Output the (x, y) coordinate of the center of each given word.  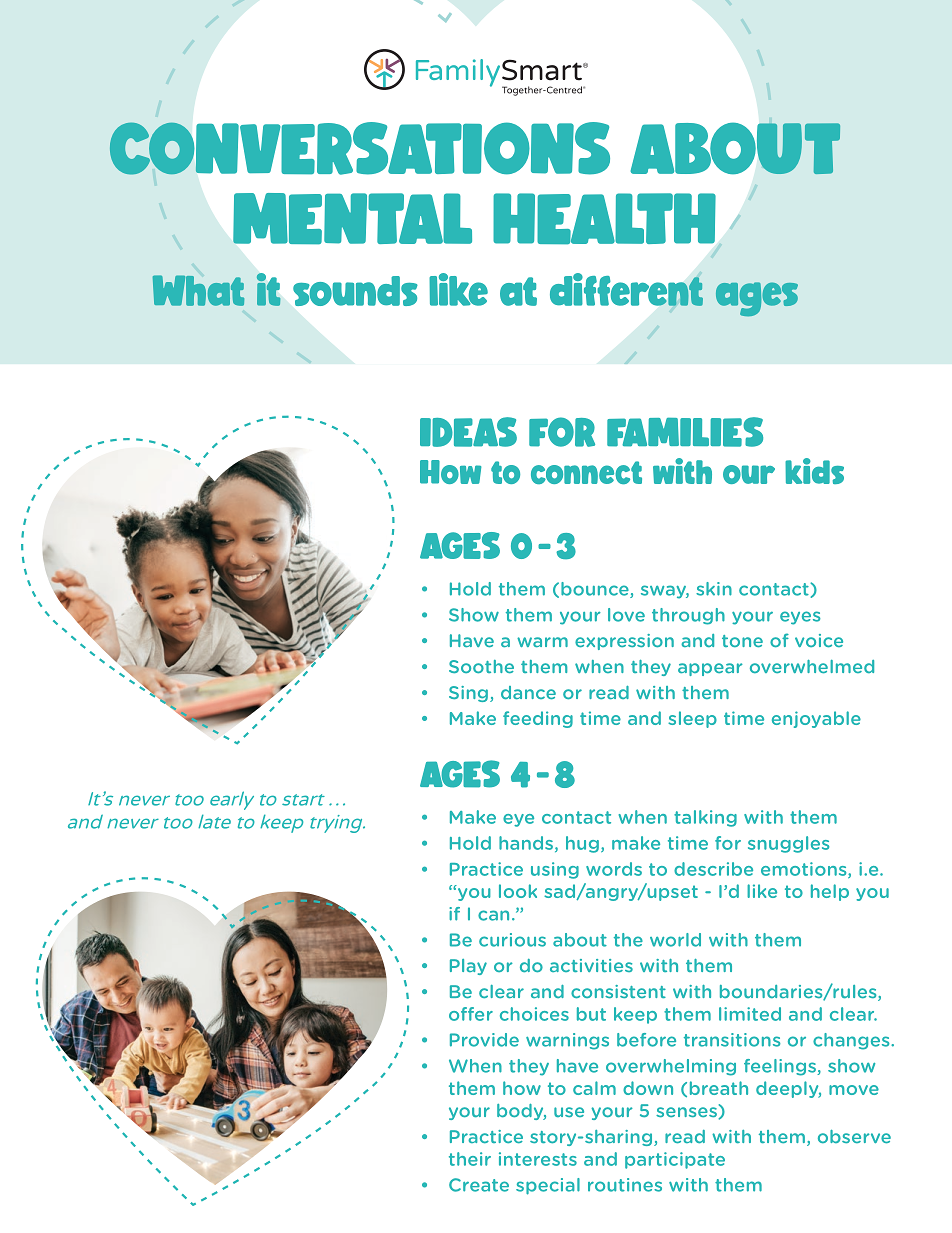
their (470, 1159)
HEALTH (604, 219)
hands (526, 843)
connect (586, 472)
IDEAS (468, 432)
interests (538, 1159)
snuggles (788, 844)
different (626, 290)
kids (814, 471)
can (493, 915)
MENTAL (352, 219)
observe (854, 1137)
